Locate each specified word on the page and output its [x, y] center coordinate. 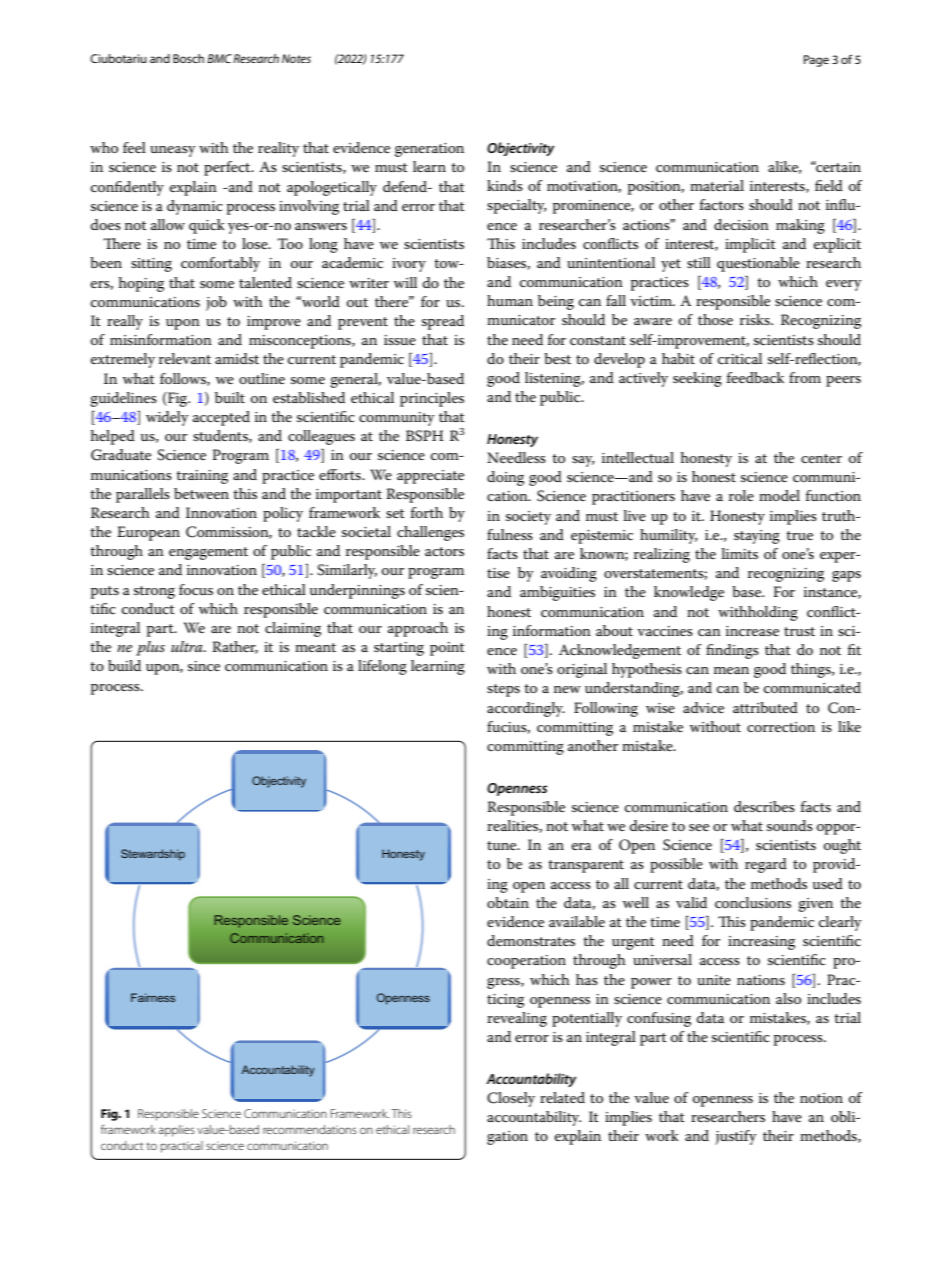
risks [756, 319]
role [741, 495]
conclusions [753, 902]
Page [816, 61]
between [201, 493]
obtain [508, 902]
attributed [765, 707]
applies [176, 1131]
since [204, 666]
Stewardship [153, 854]
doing [505, 478]
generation [429, 150]
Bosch [188, 58]
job [216, 303]
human [510, 300]
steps [503, 690]
